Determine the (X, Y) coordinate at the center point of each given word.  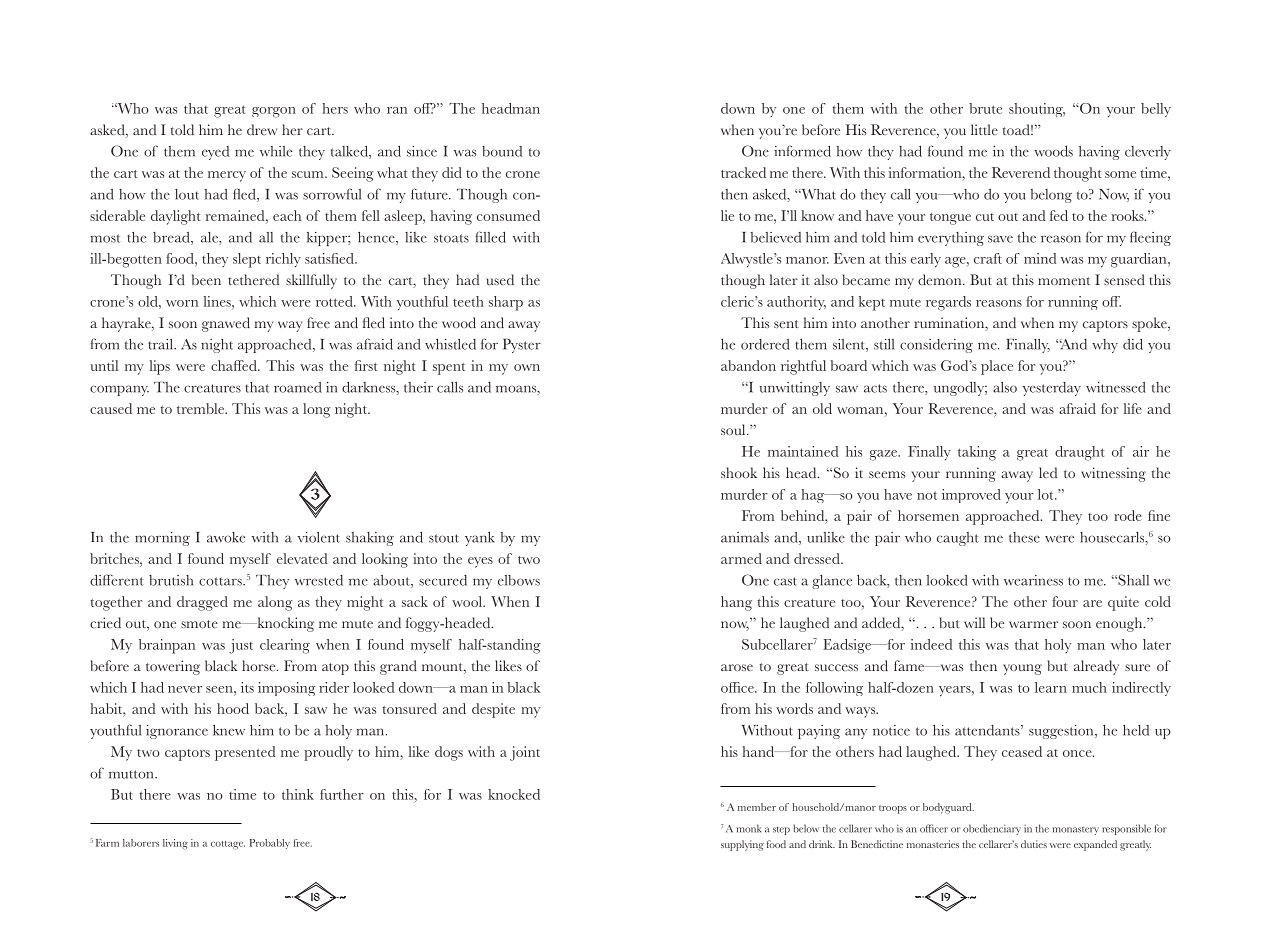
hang (736, 603)
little (984, 129)
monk (748, 828)
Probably (269, 844)
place (997, 367)
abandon (748, 365)
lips (160, 367)
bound (502, 151)
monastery (1075, 831)
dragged (202, 603)
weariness (1033, 580)
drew (262, 129)
